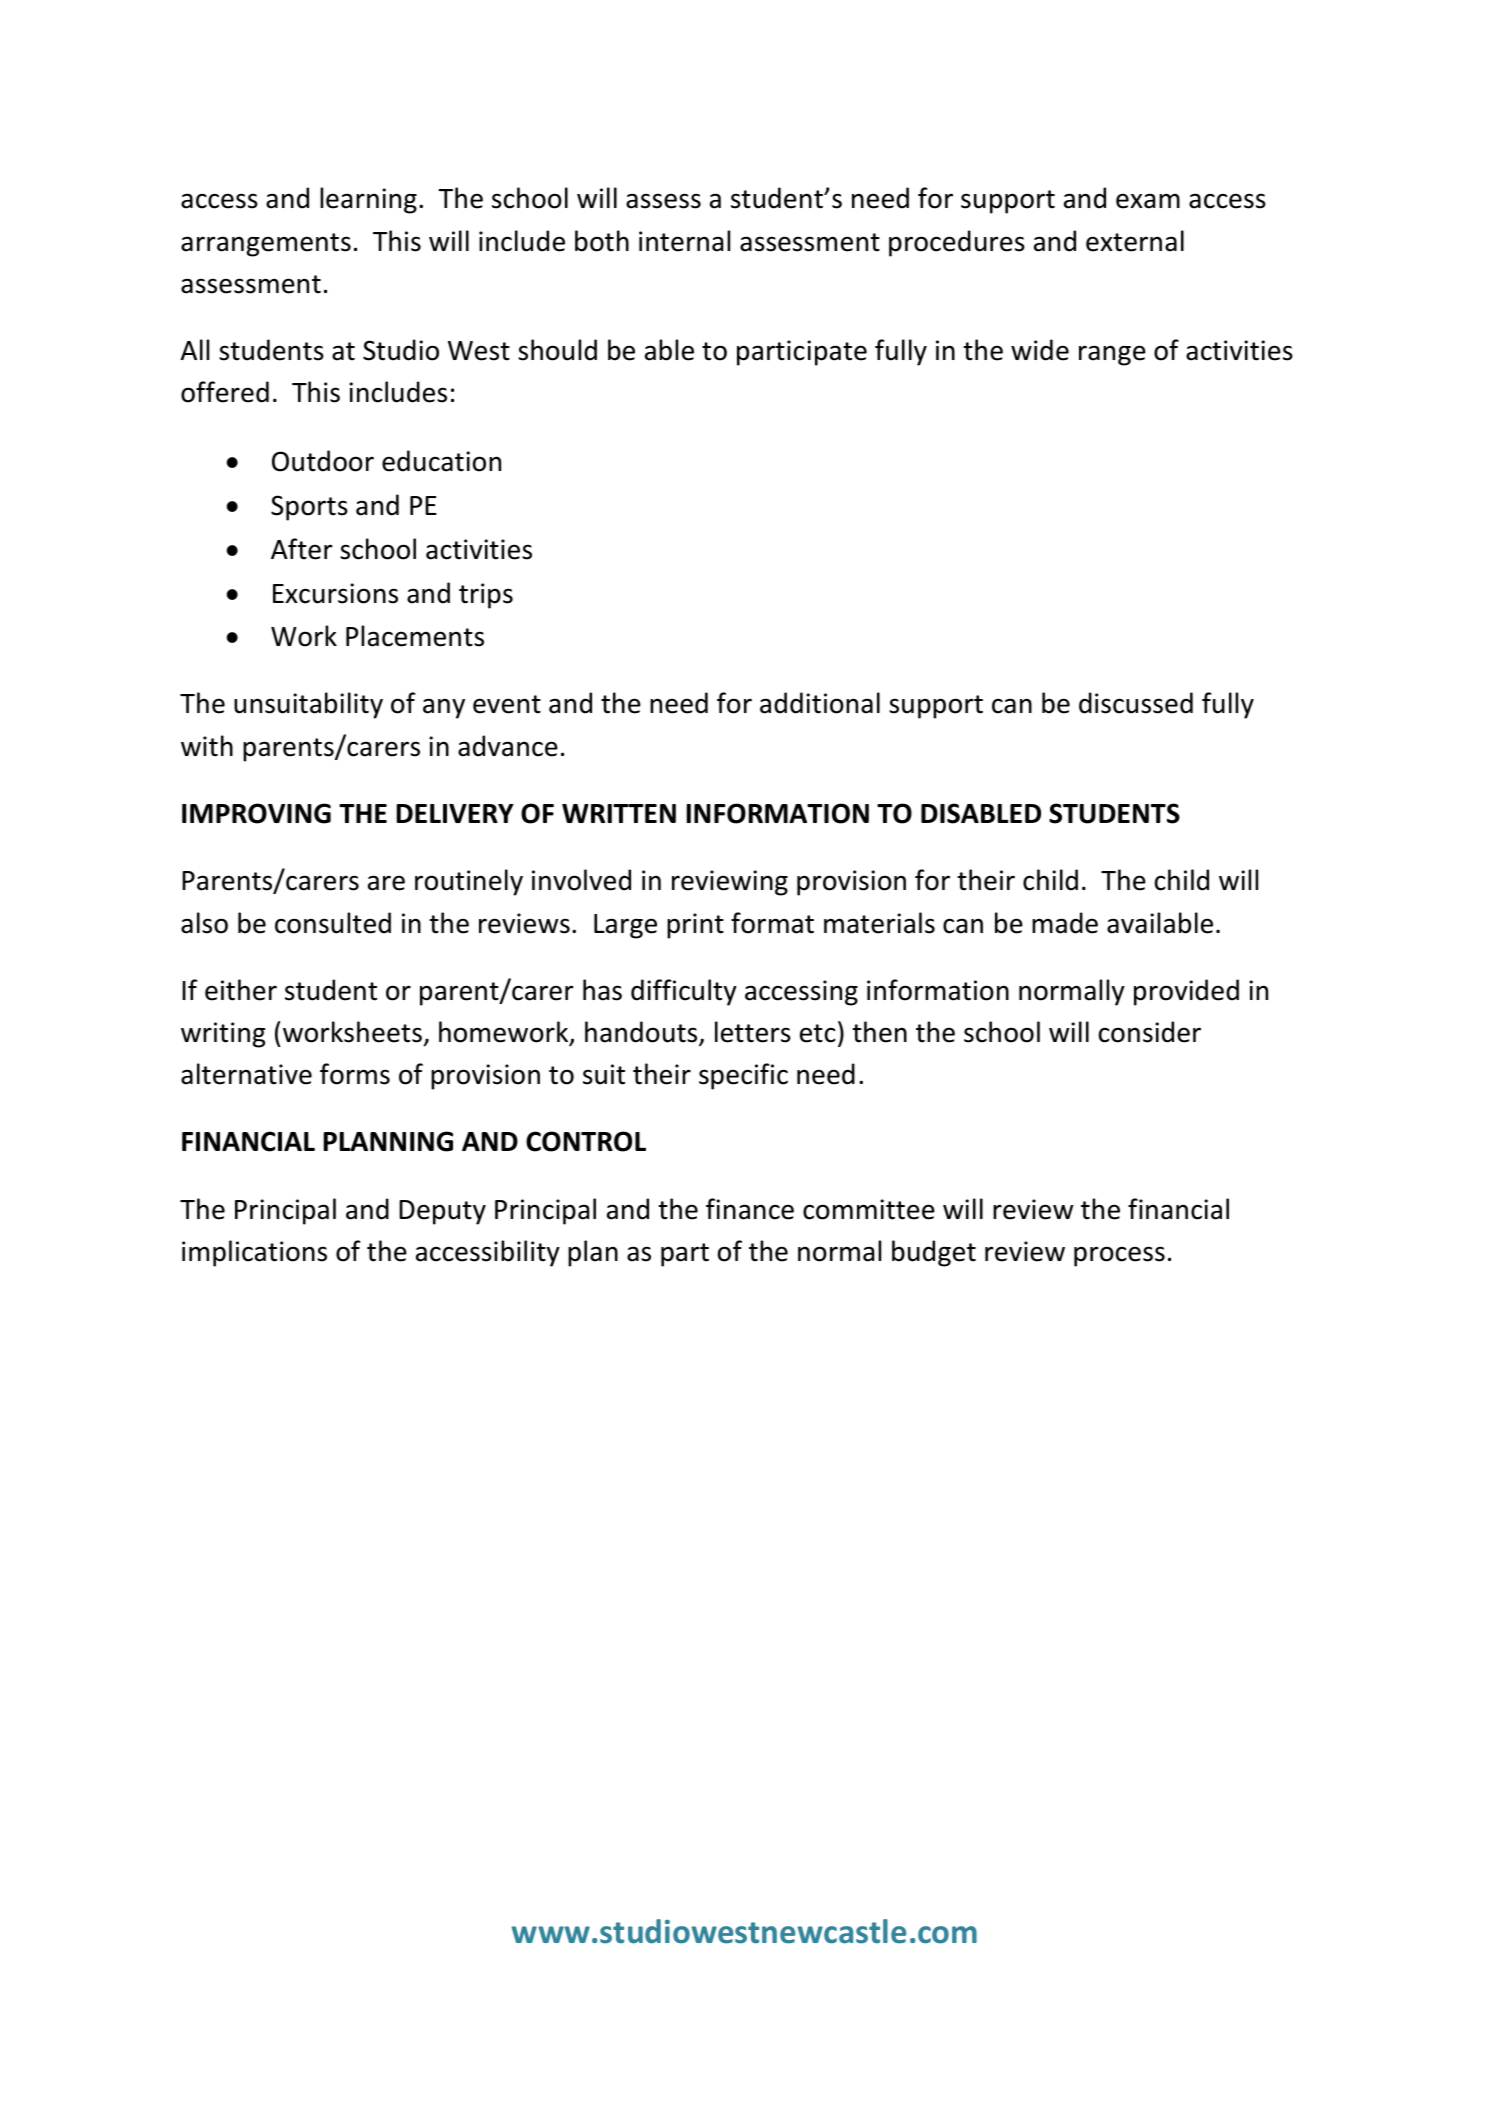 This screenshot has height=2109, width=1491. What do you see at coordinates (1040, 350) in the screenshot?
I see `wide` at bounding box center [1040, 350].
